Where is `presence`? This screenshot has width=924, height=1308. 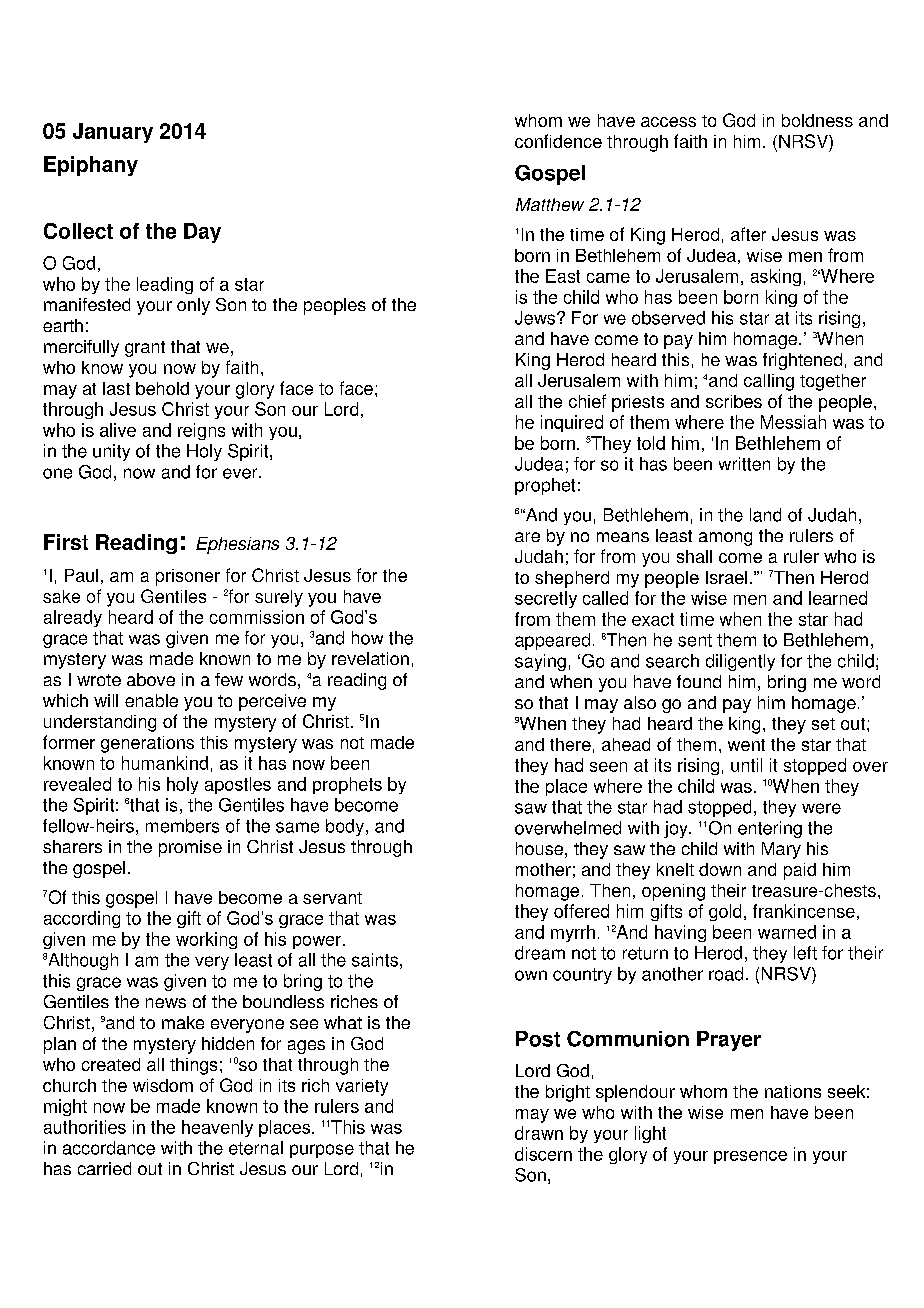 presence is located at coordinates (750, 1157).
